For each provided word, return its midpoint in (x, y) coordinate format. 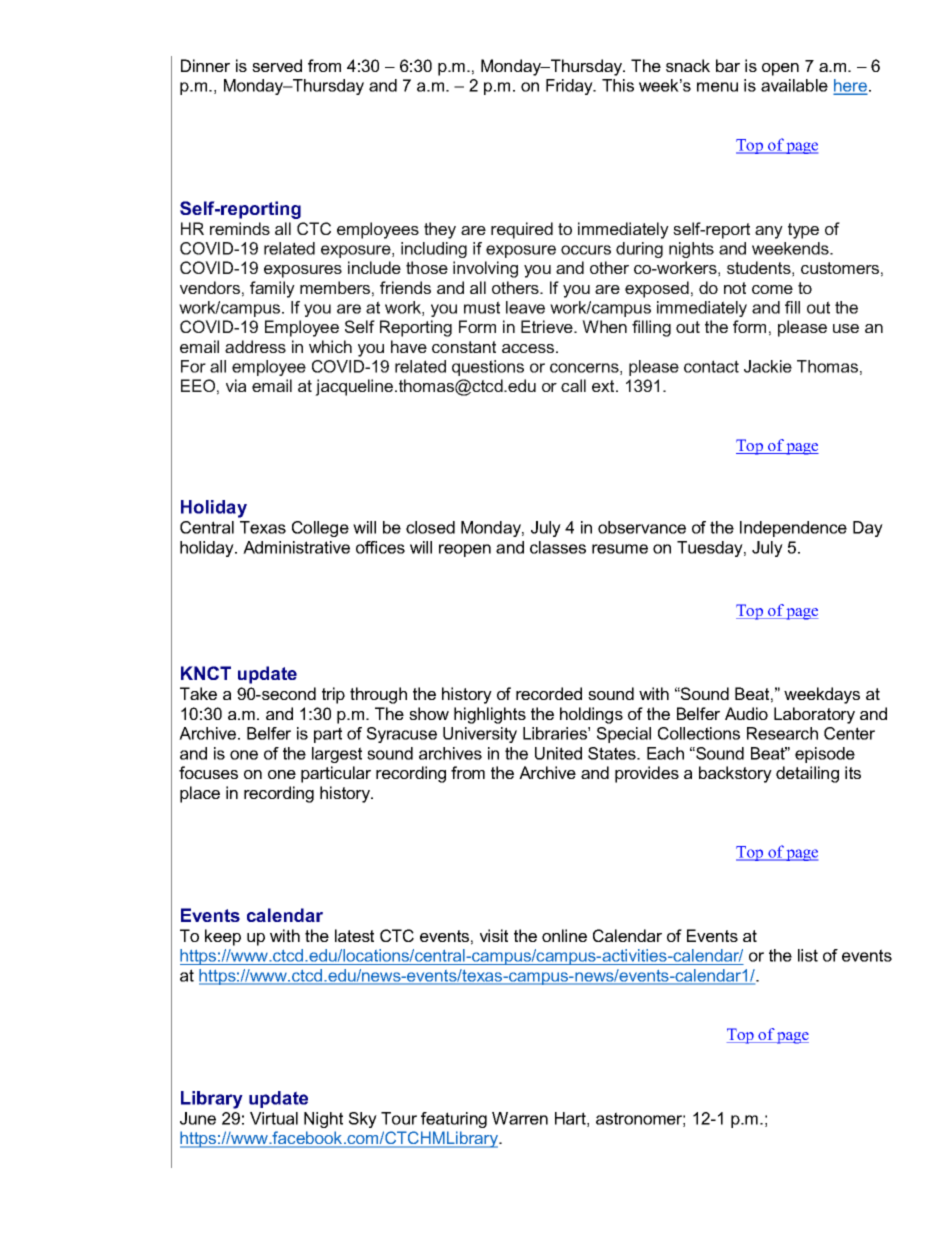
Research (782, 733)
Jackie (768, 366)
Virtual (274, 1118)
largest (337, 755)
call (573, 385)
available (794, 85)
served (277, 65)
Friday (570, 87)
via (236, 385)
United (558, 753)
